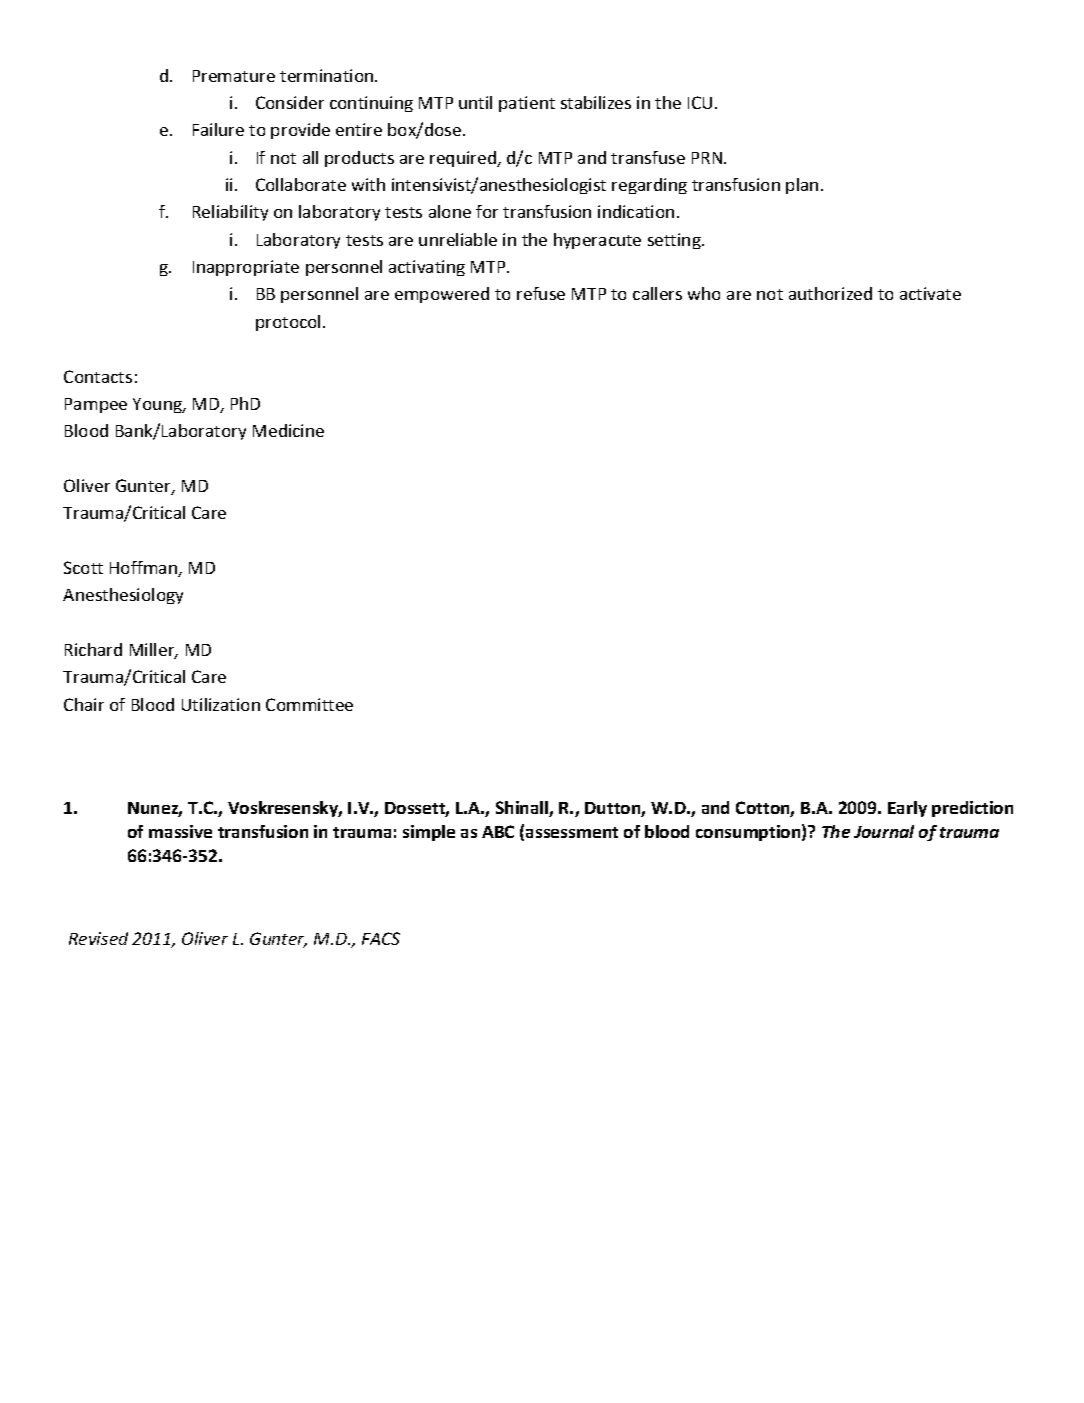 This page has height=1403, width=1084. Describe the element at coordinates (381, 938) in the page. I see `FACS` at that location.
